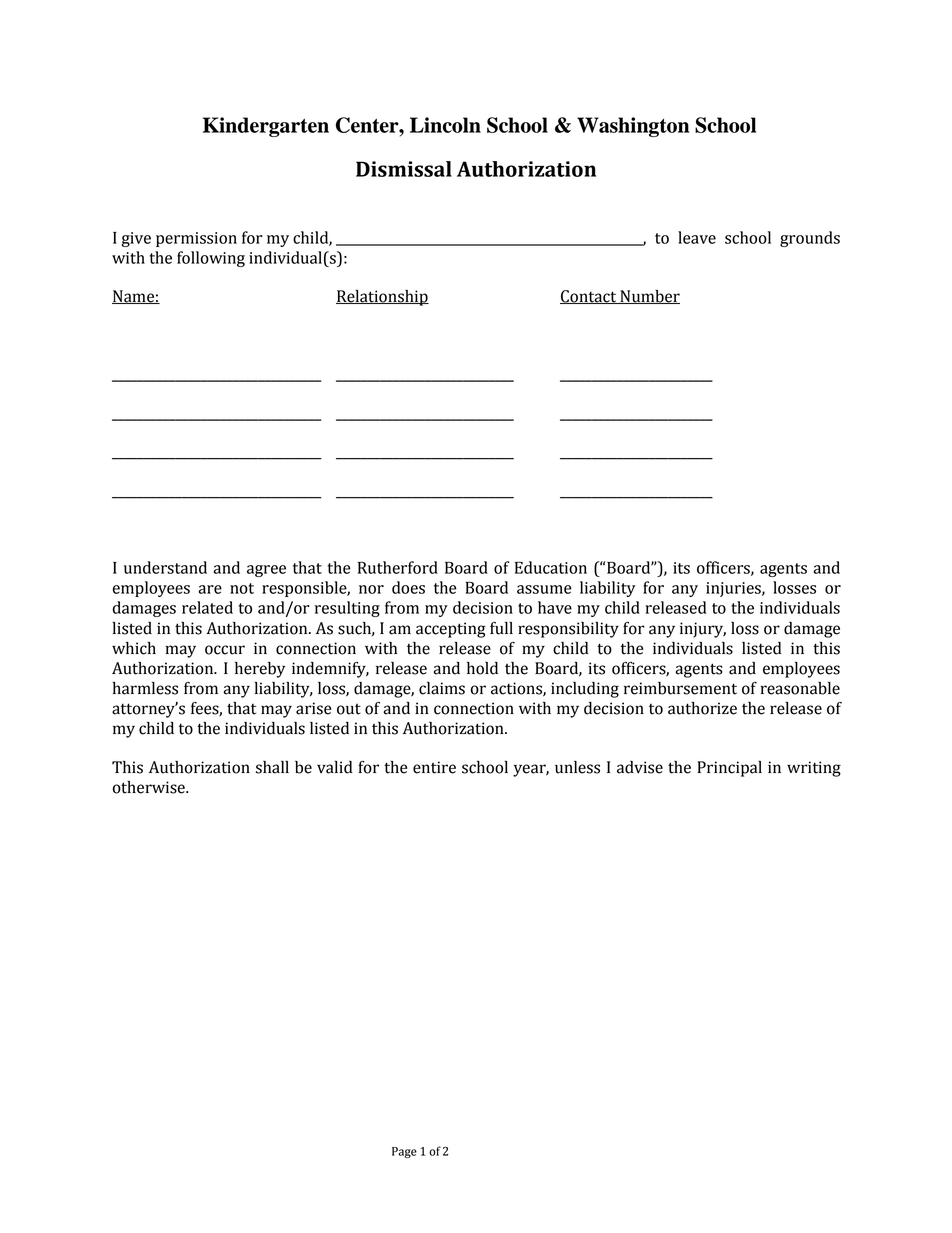  What do you see at coordinates (266, 127) in the image?
I see `Kindergarten` at bounding box center [266, 127].
